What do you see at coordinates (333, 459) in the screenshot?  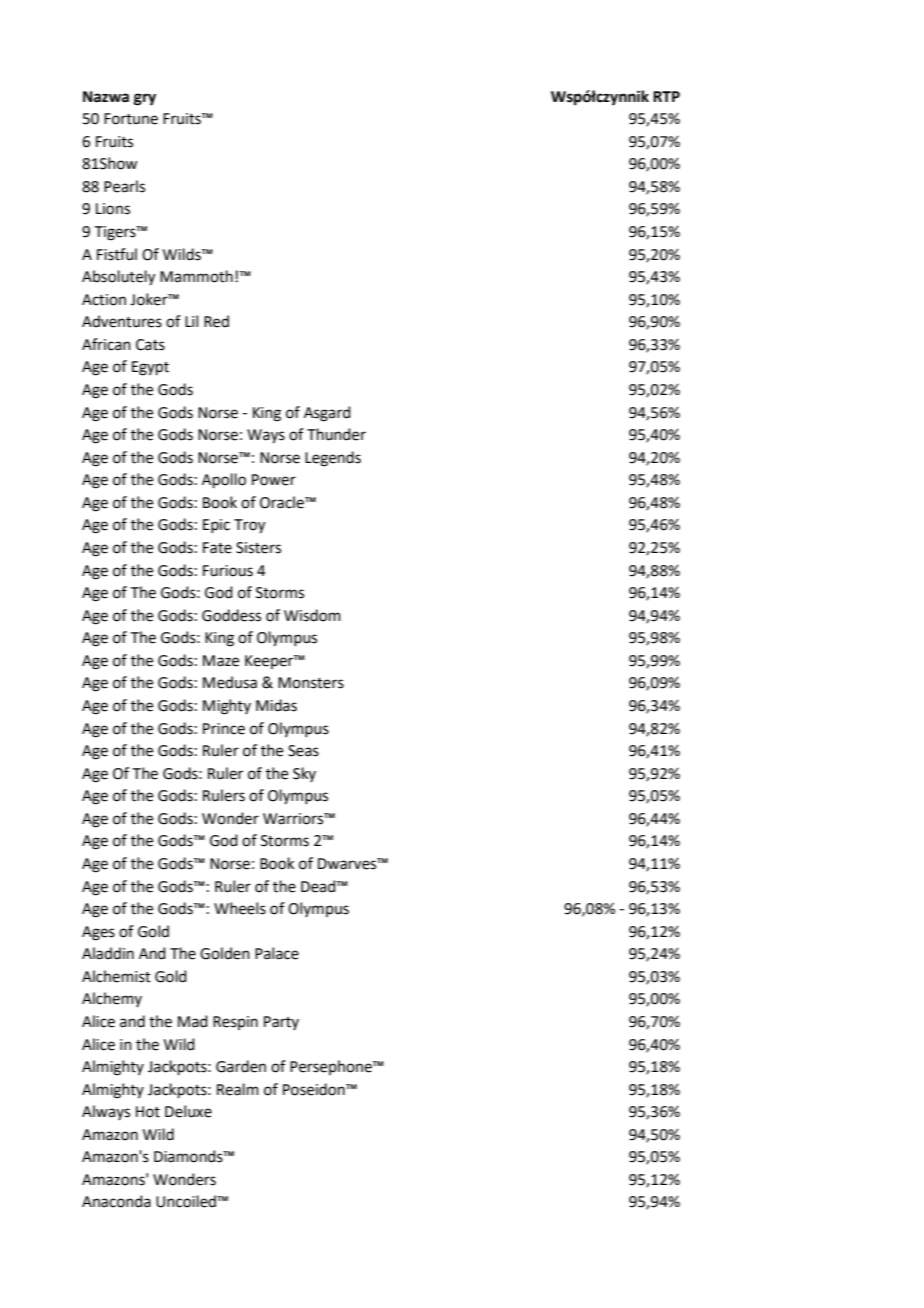 I see `Legends` at bounding box center [333, 459].
